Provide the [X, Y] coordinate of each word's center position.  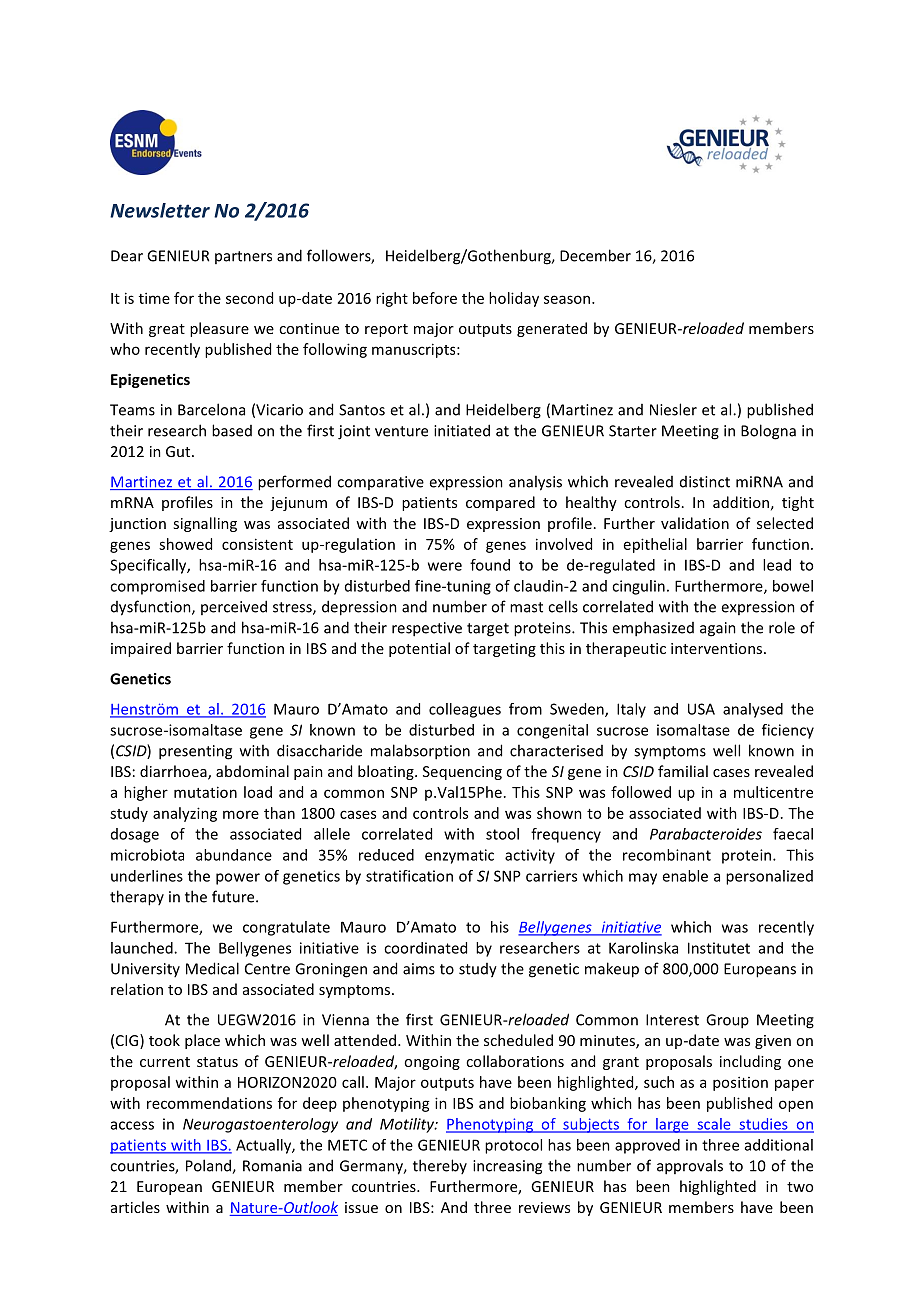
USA [701, 709]
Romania [272, 1166]
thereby [440, 1166]
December [595, 255]
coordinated [425, 948]
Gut [179, 451]
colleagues [465, 710]
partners [243, 257]
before [435, 298]
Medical [212, 968]
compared [500, 503]
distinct [705, 482]
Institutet [719, 948]
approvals [690, 1167]
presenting [195, 752]
